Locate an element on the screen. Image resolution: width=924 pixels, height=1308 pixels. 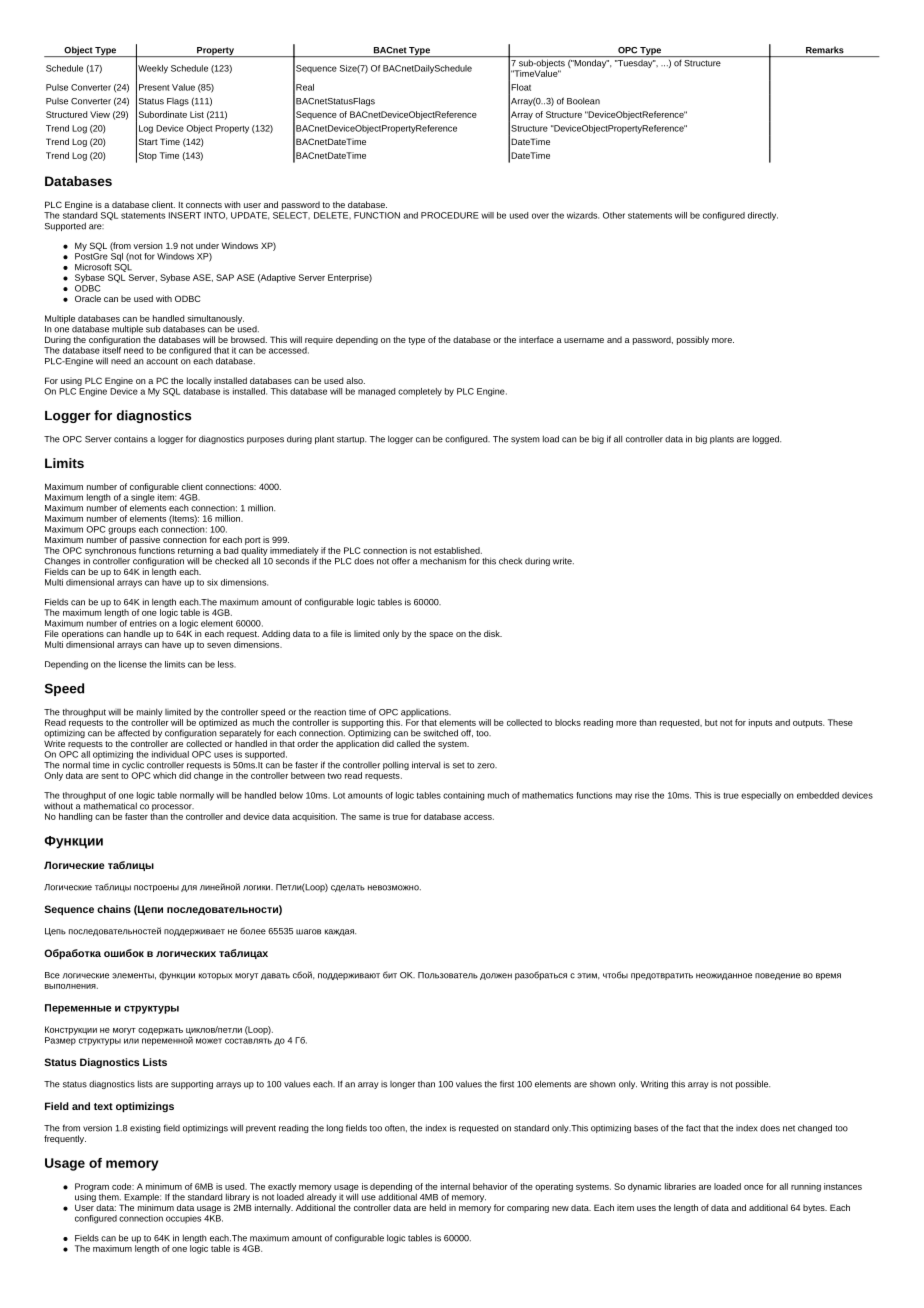
Remarks is located at coordinates (825, 50).
